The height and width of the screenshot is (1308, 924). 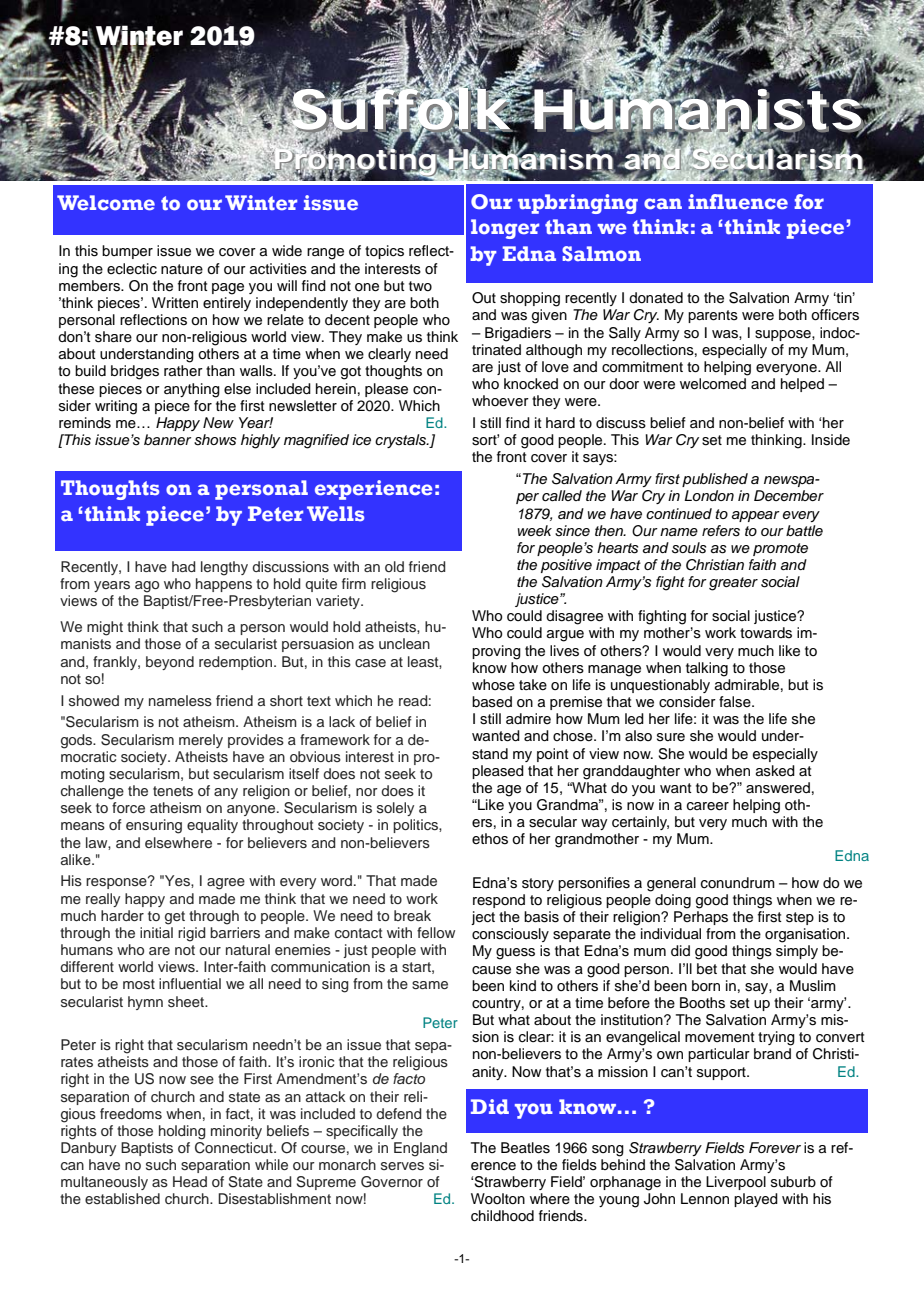 What do you see at coordinates (201, 741) in the screenshot?
I see `merely` at bounding box center [201, 741].
